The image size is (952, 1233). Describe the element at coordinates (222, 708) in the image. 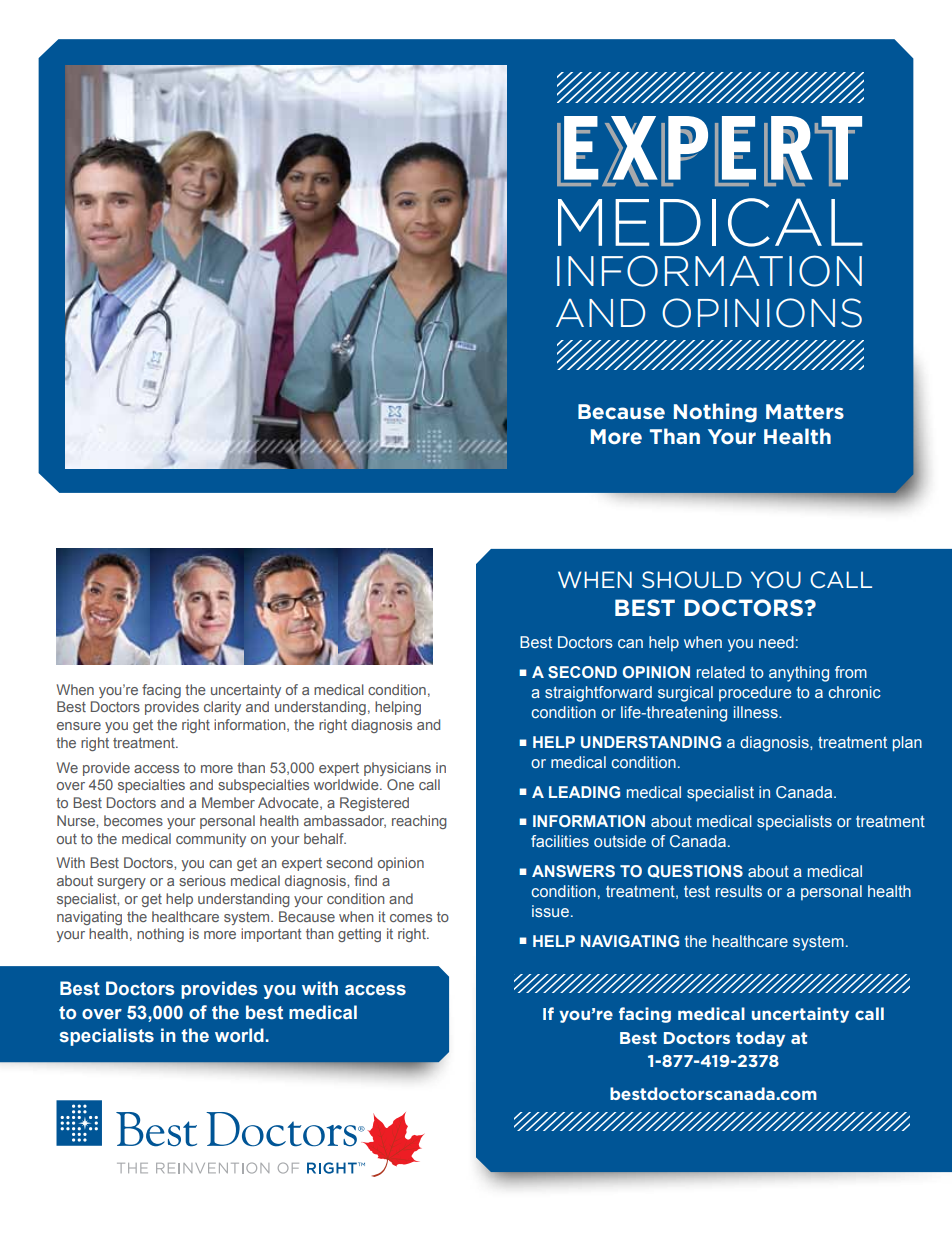

I see `clarity` at that location.
